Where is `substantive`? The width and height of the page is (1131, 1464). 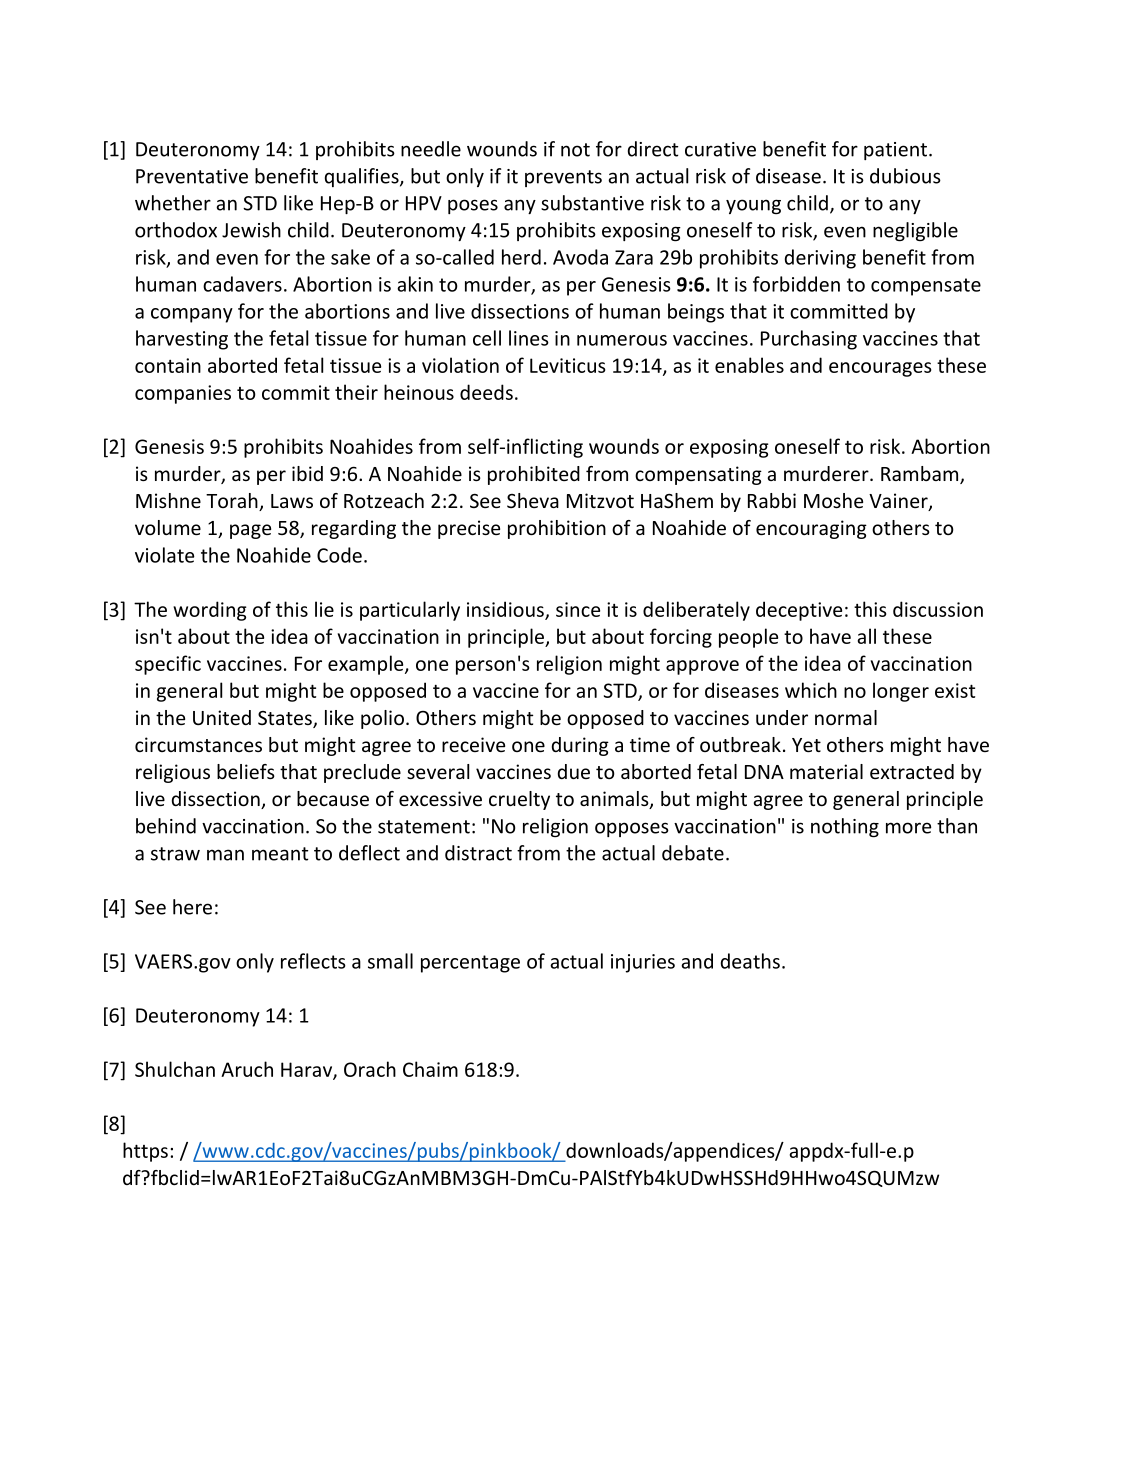
substantive is located at coordinates (592, 203).
